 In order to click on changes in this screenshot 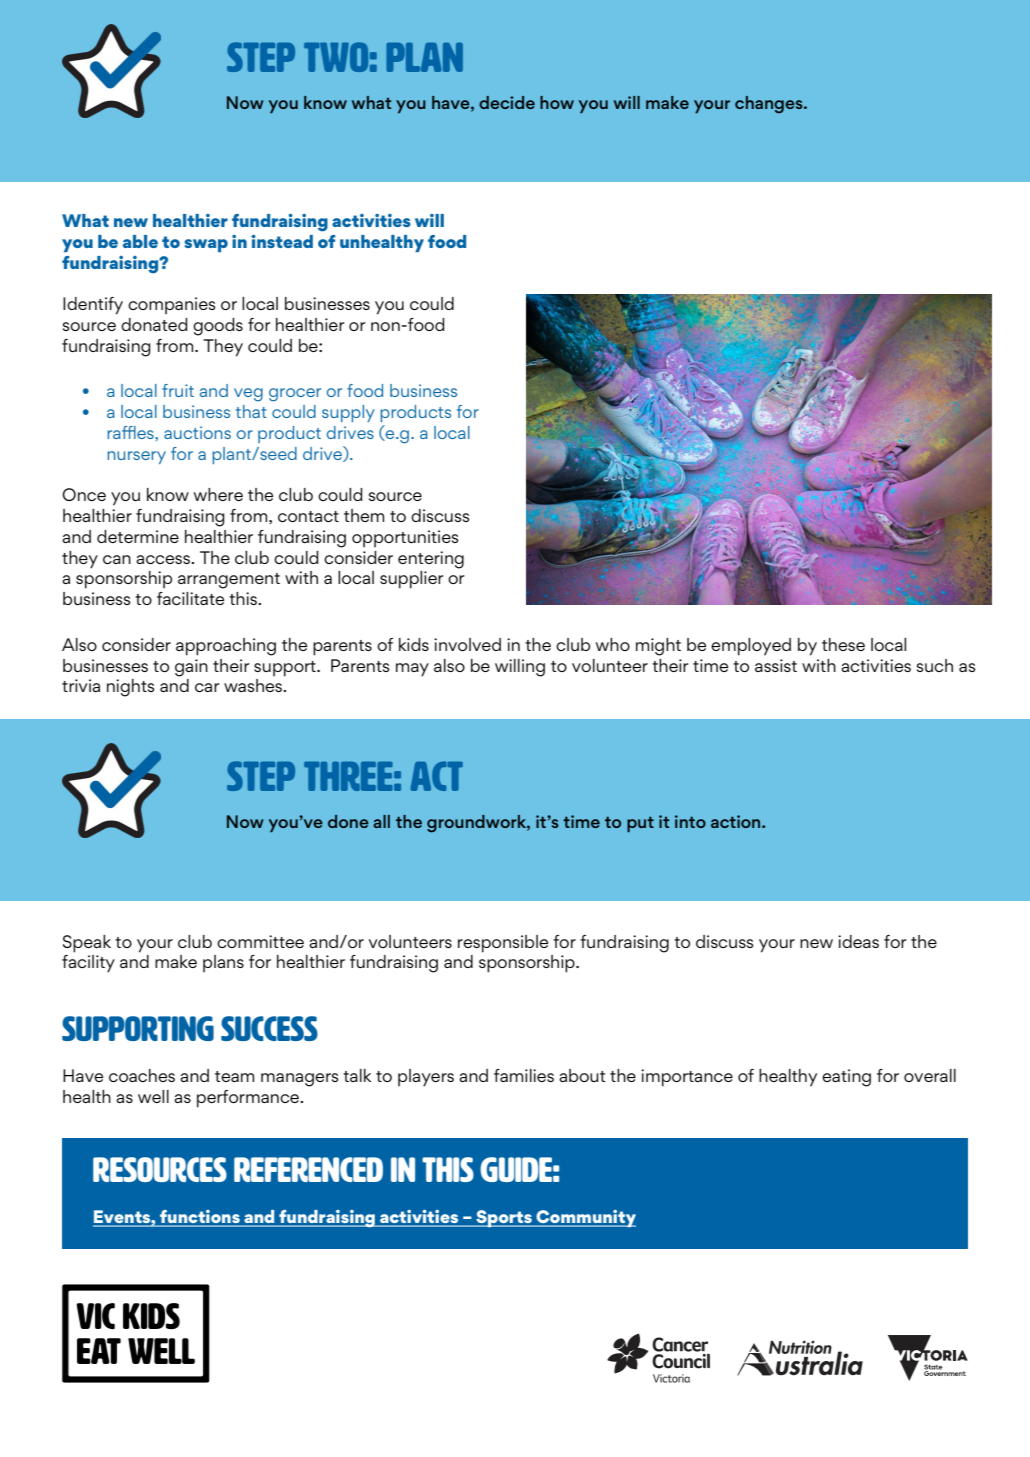, I will do `click(770, 105)`.
